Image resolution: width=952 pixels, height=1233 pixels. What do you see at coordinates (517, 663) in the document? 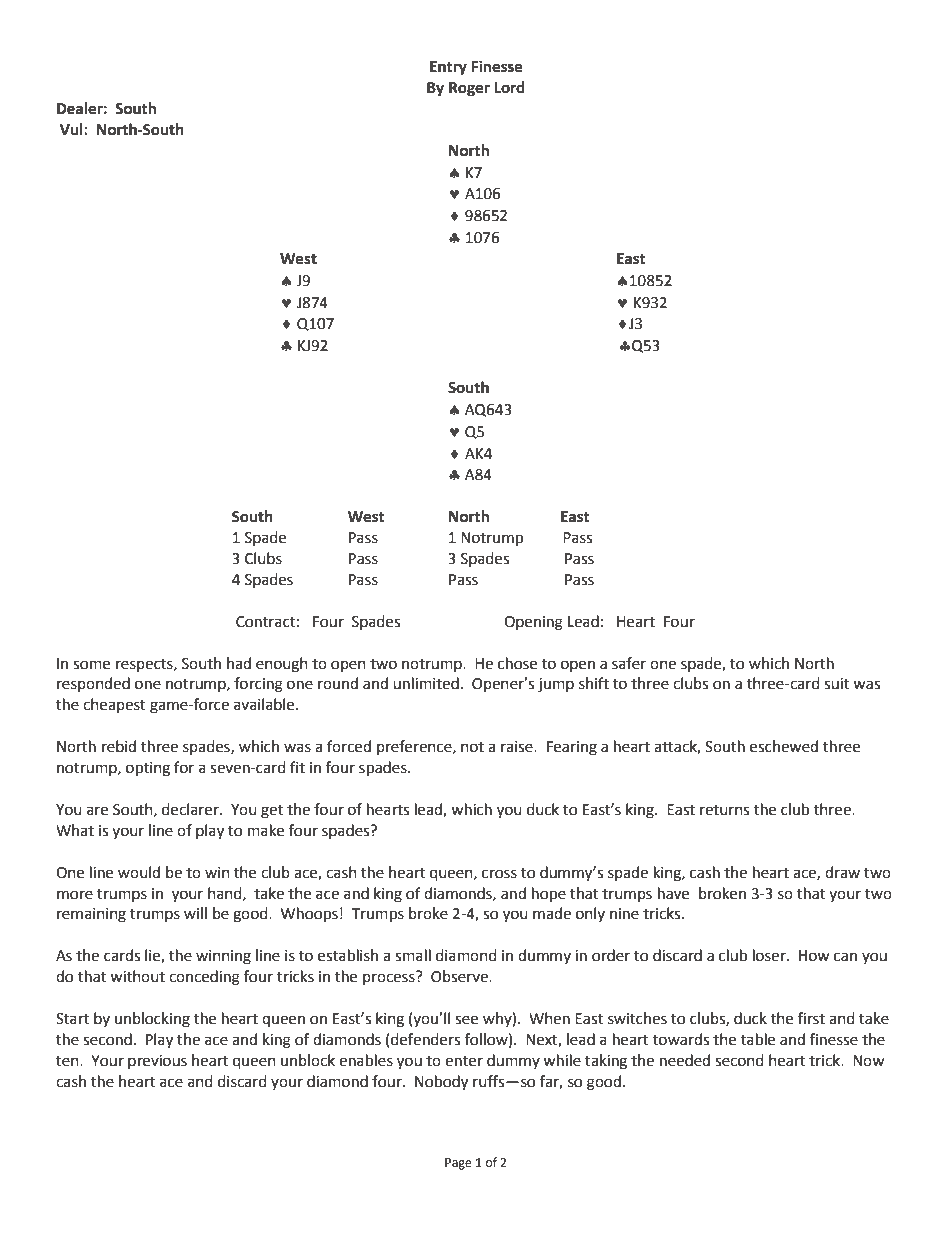
I see `chose` at bounding box center [517, 663].
